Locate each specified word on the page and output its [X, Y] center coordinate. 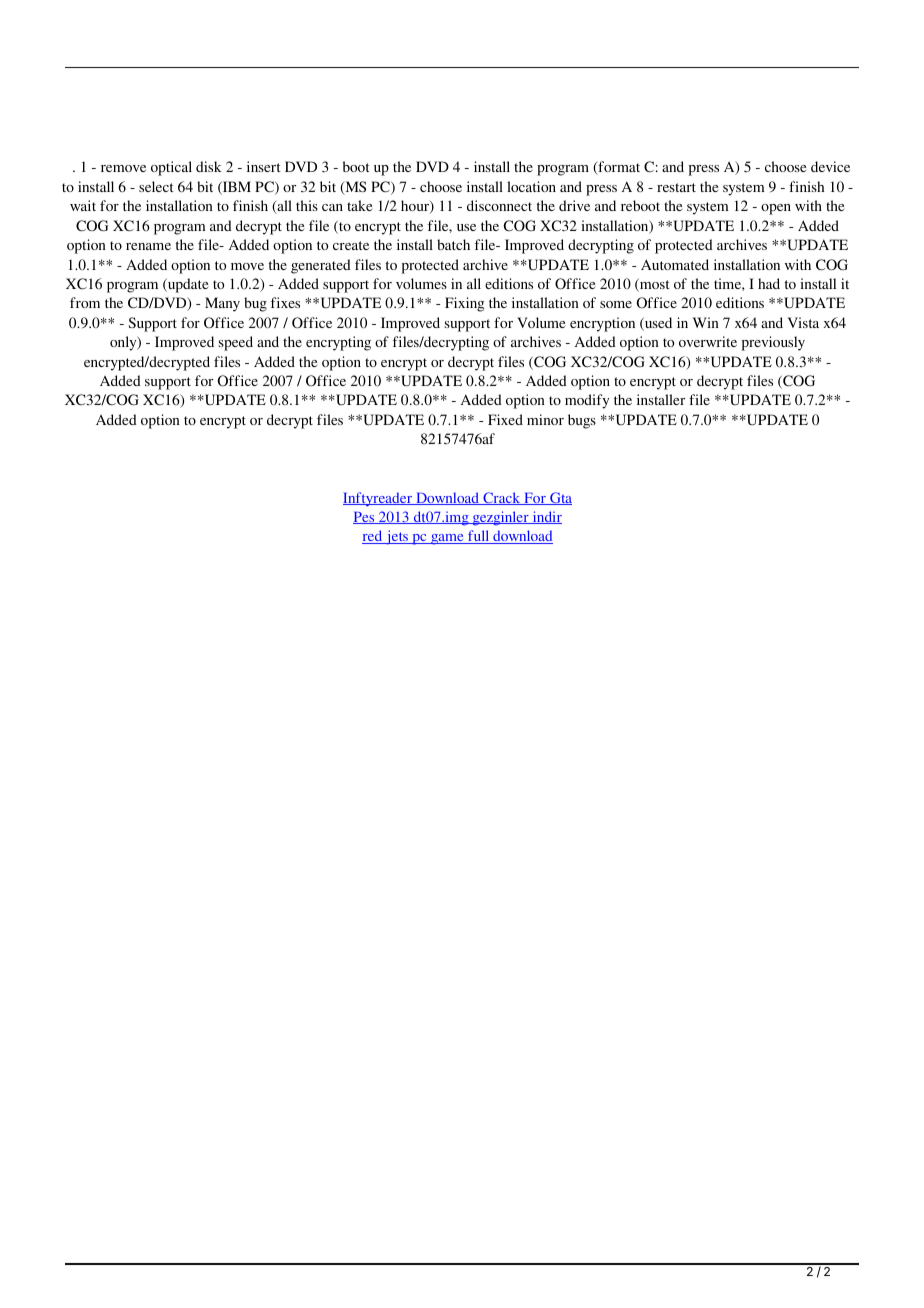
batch [453, 244]
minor [545, 419]
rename [148, 246]
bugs [582, 421]
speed [236, 343]
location [531, 186]
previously [773, 343]
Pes [365, 518]
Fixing [465, 304]
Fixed [505, 419]
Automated [675, 264]
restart [676, 187]
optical [171, 168]
